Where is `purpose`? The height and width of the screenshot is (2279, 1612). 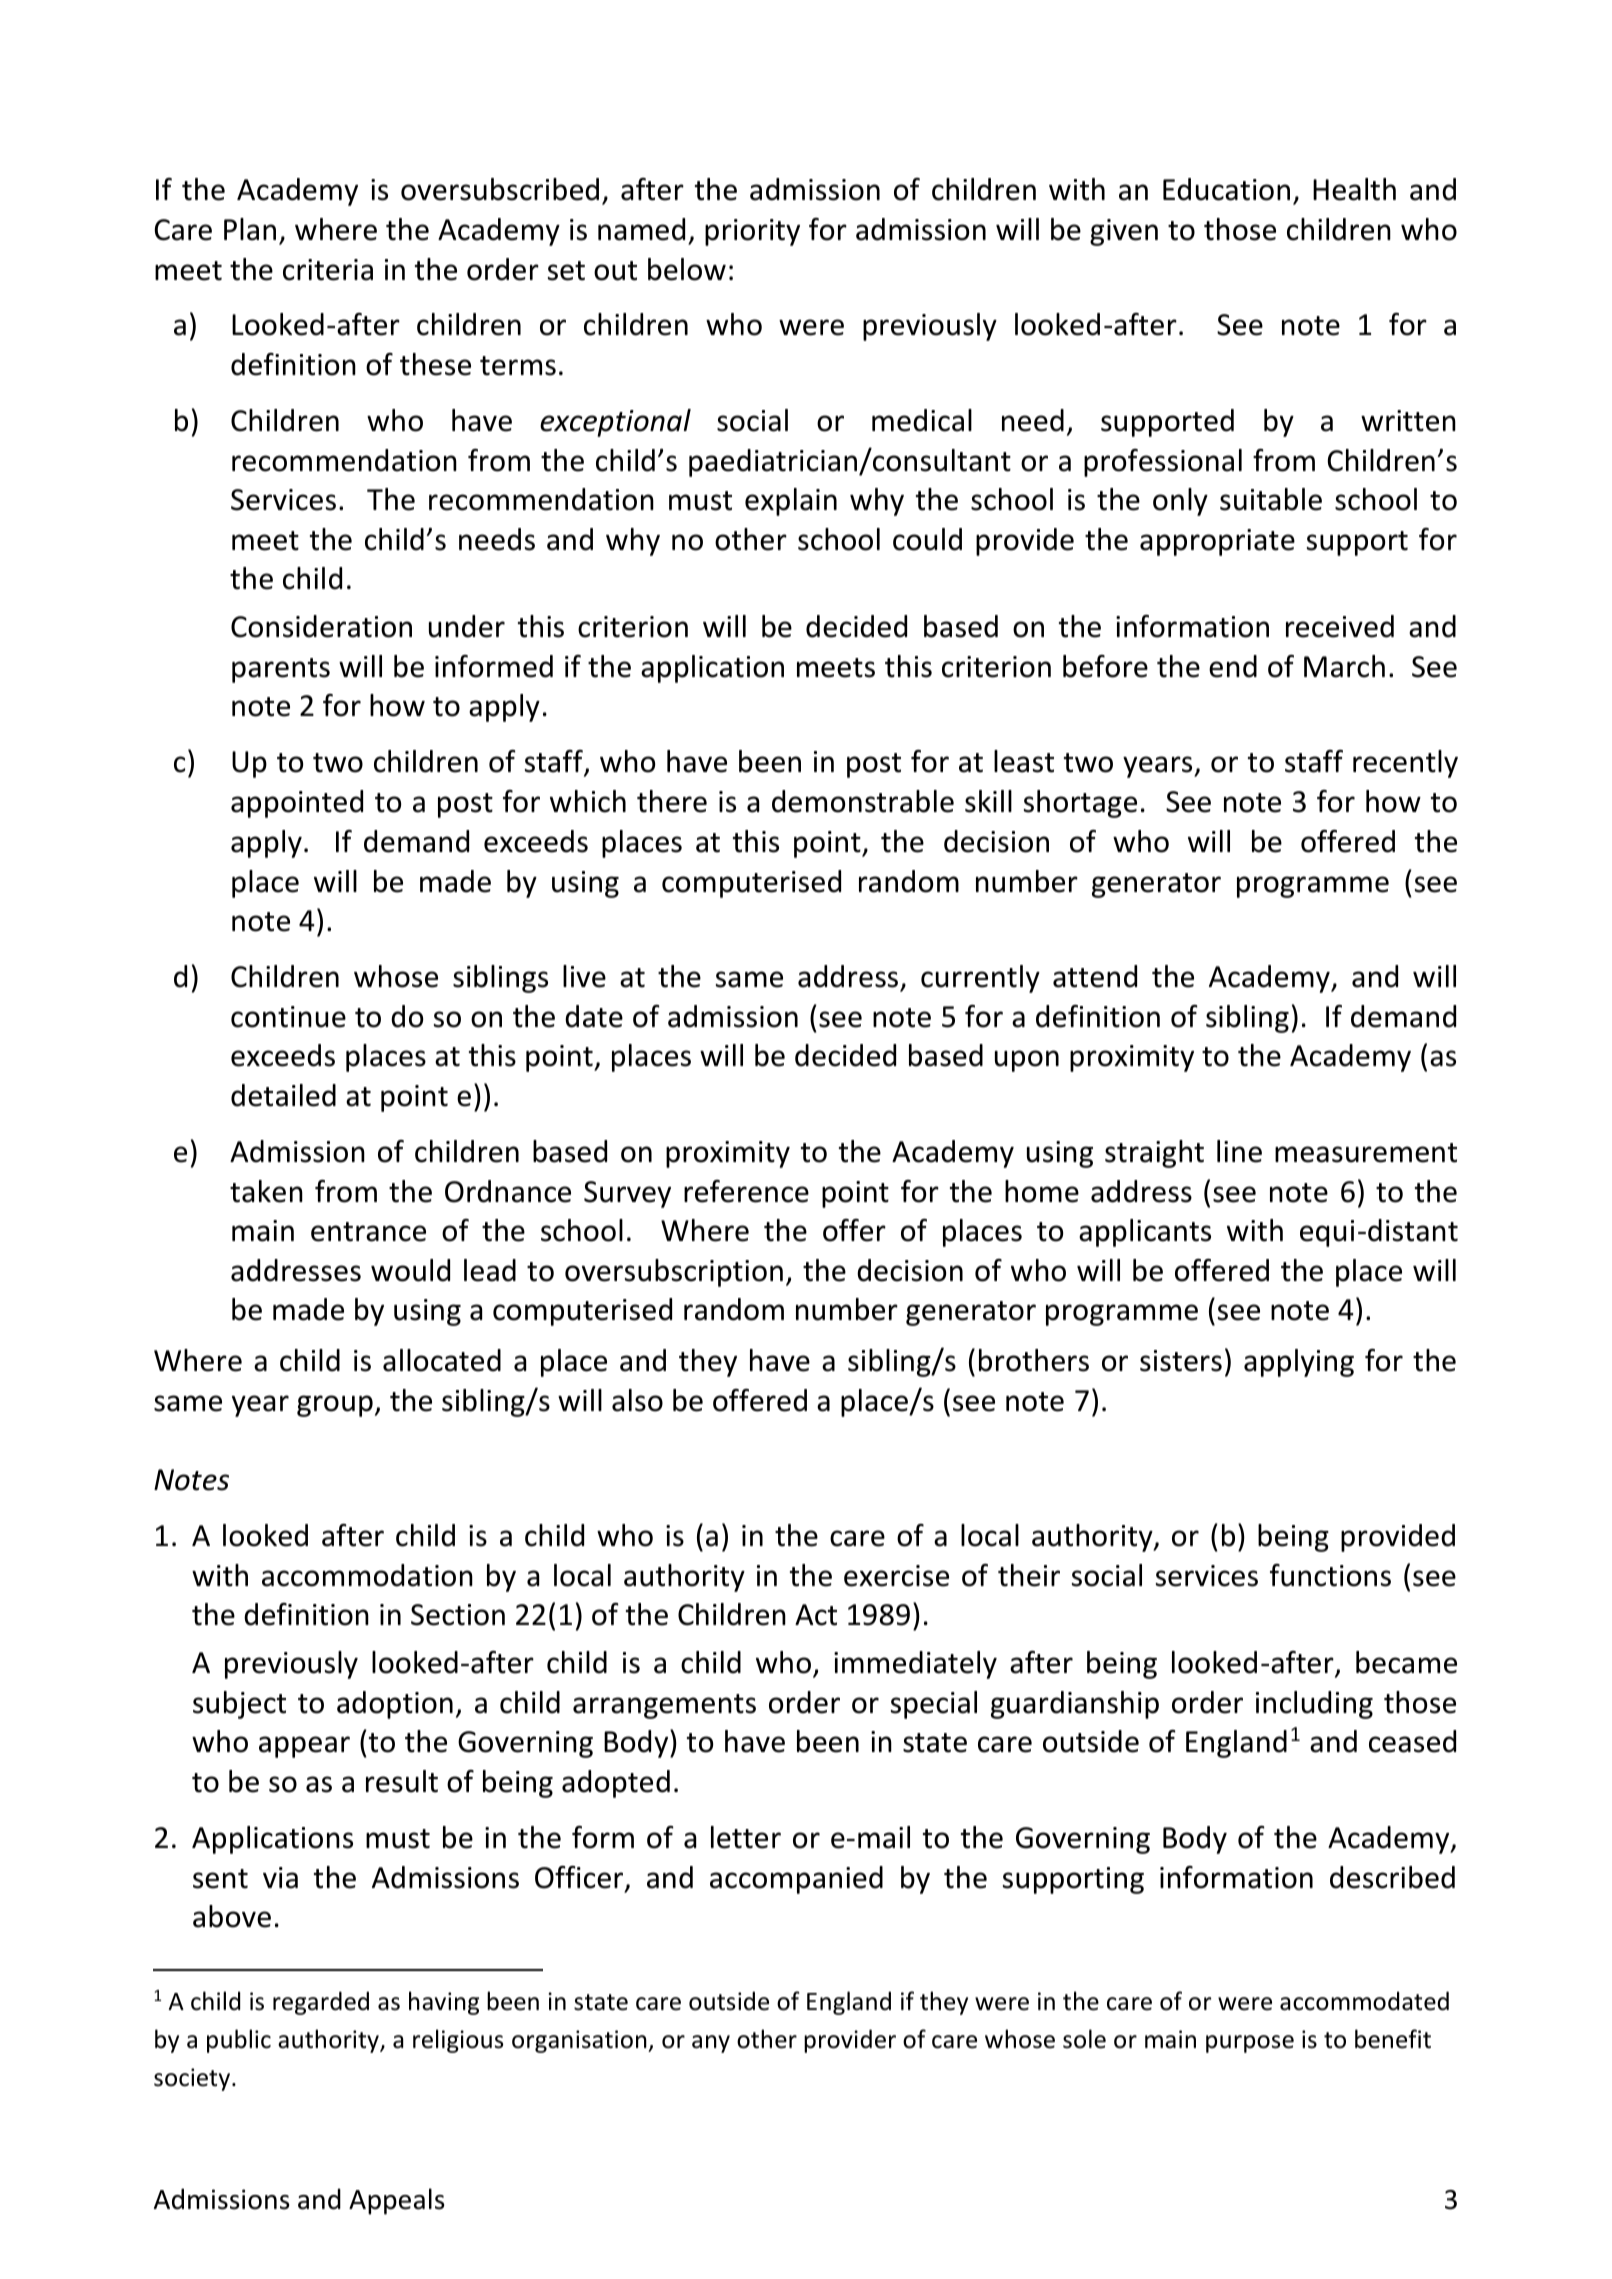
purpose is located at coordinates (1250, 2044).
